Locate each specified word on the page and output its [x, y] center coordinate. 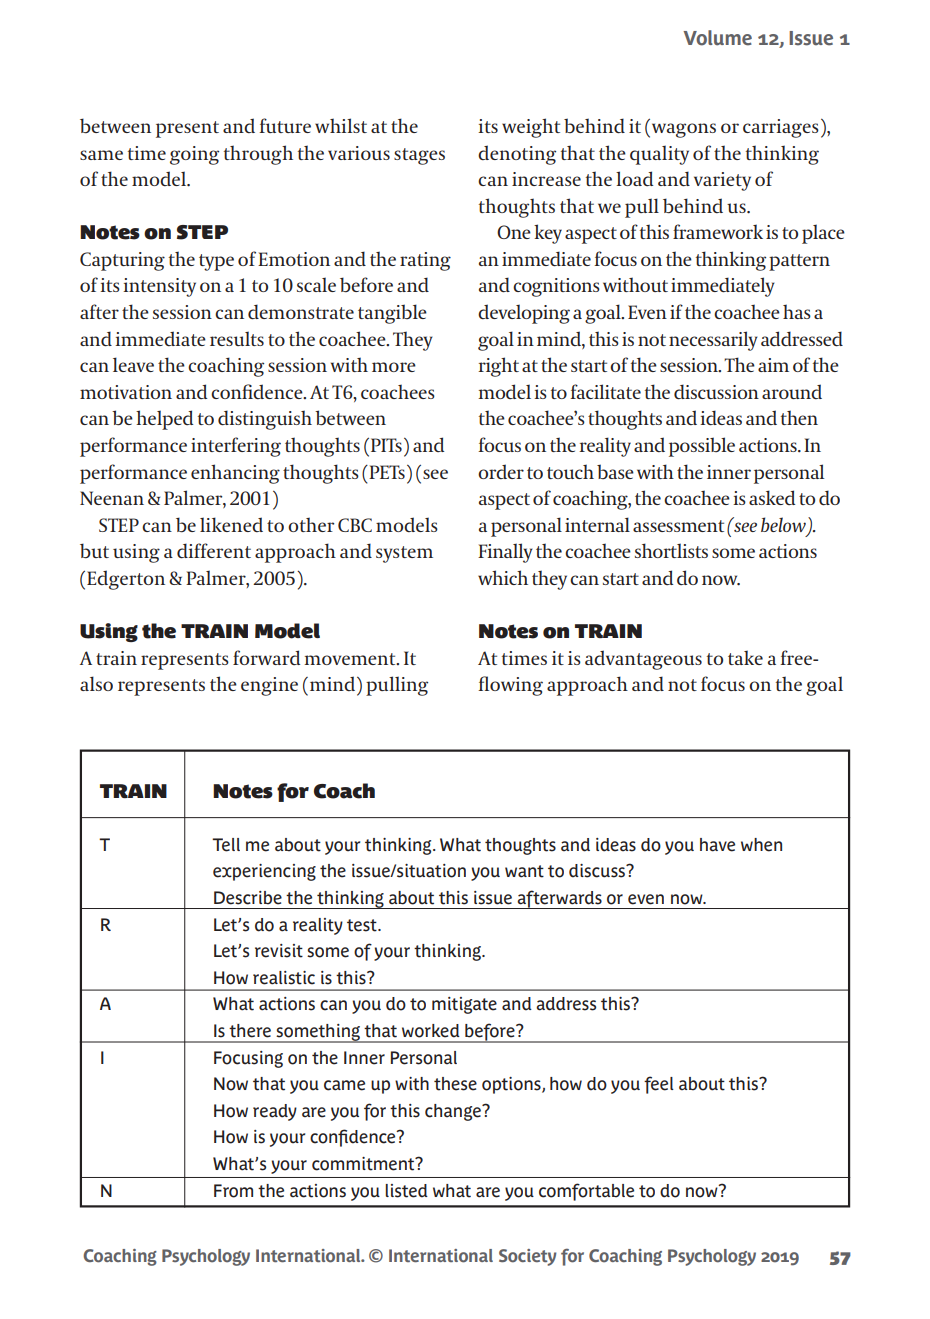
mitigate [464, 1005]
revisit [279, 951]
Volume [717, 38]
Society [528, 1257]
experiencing [264, 872]
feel [659, 1085]
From [233, 1191]
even [646, 899]
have [717, 845]
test [363, 925]
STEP [202, 232]
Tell [226, 845]
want [524, 871]
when [761, 845]
